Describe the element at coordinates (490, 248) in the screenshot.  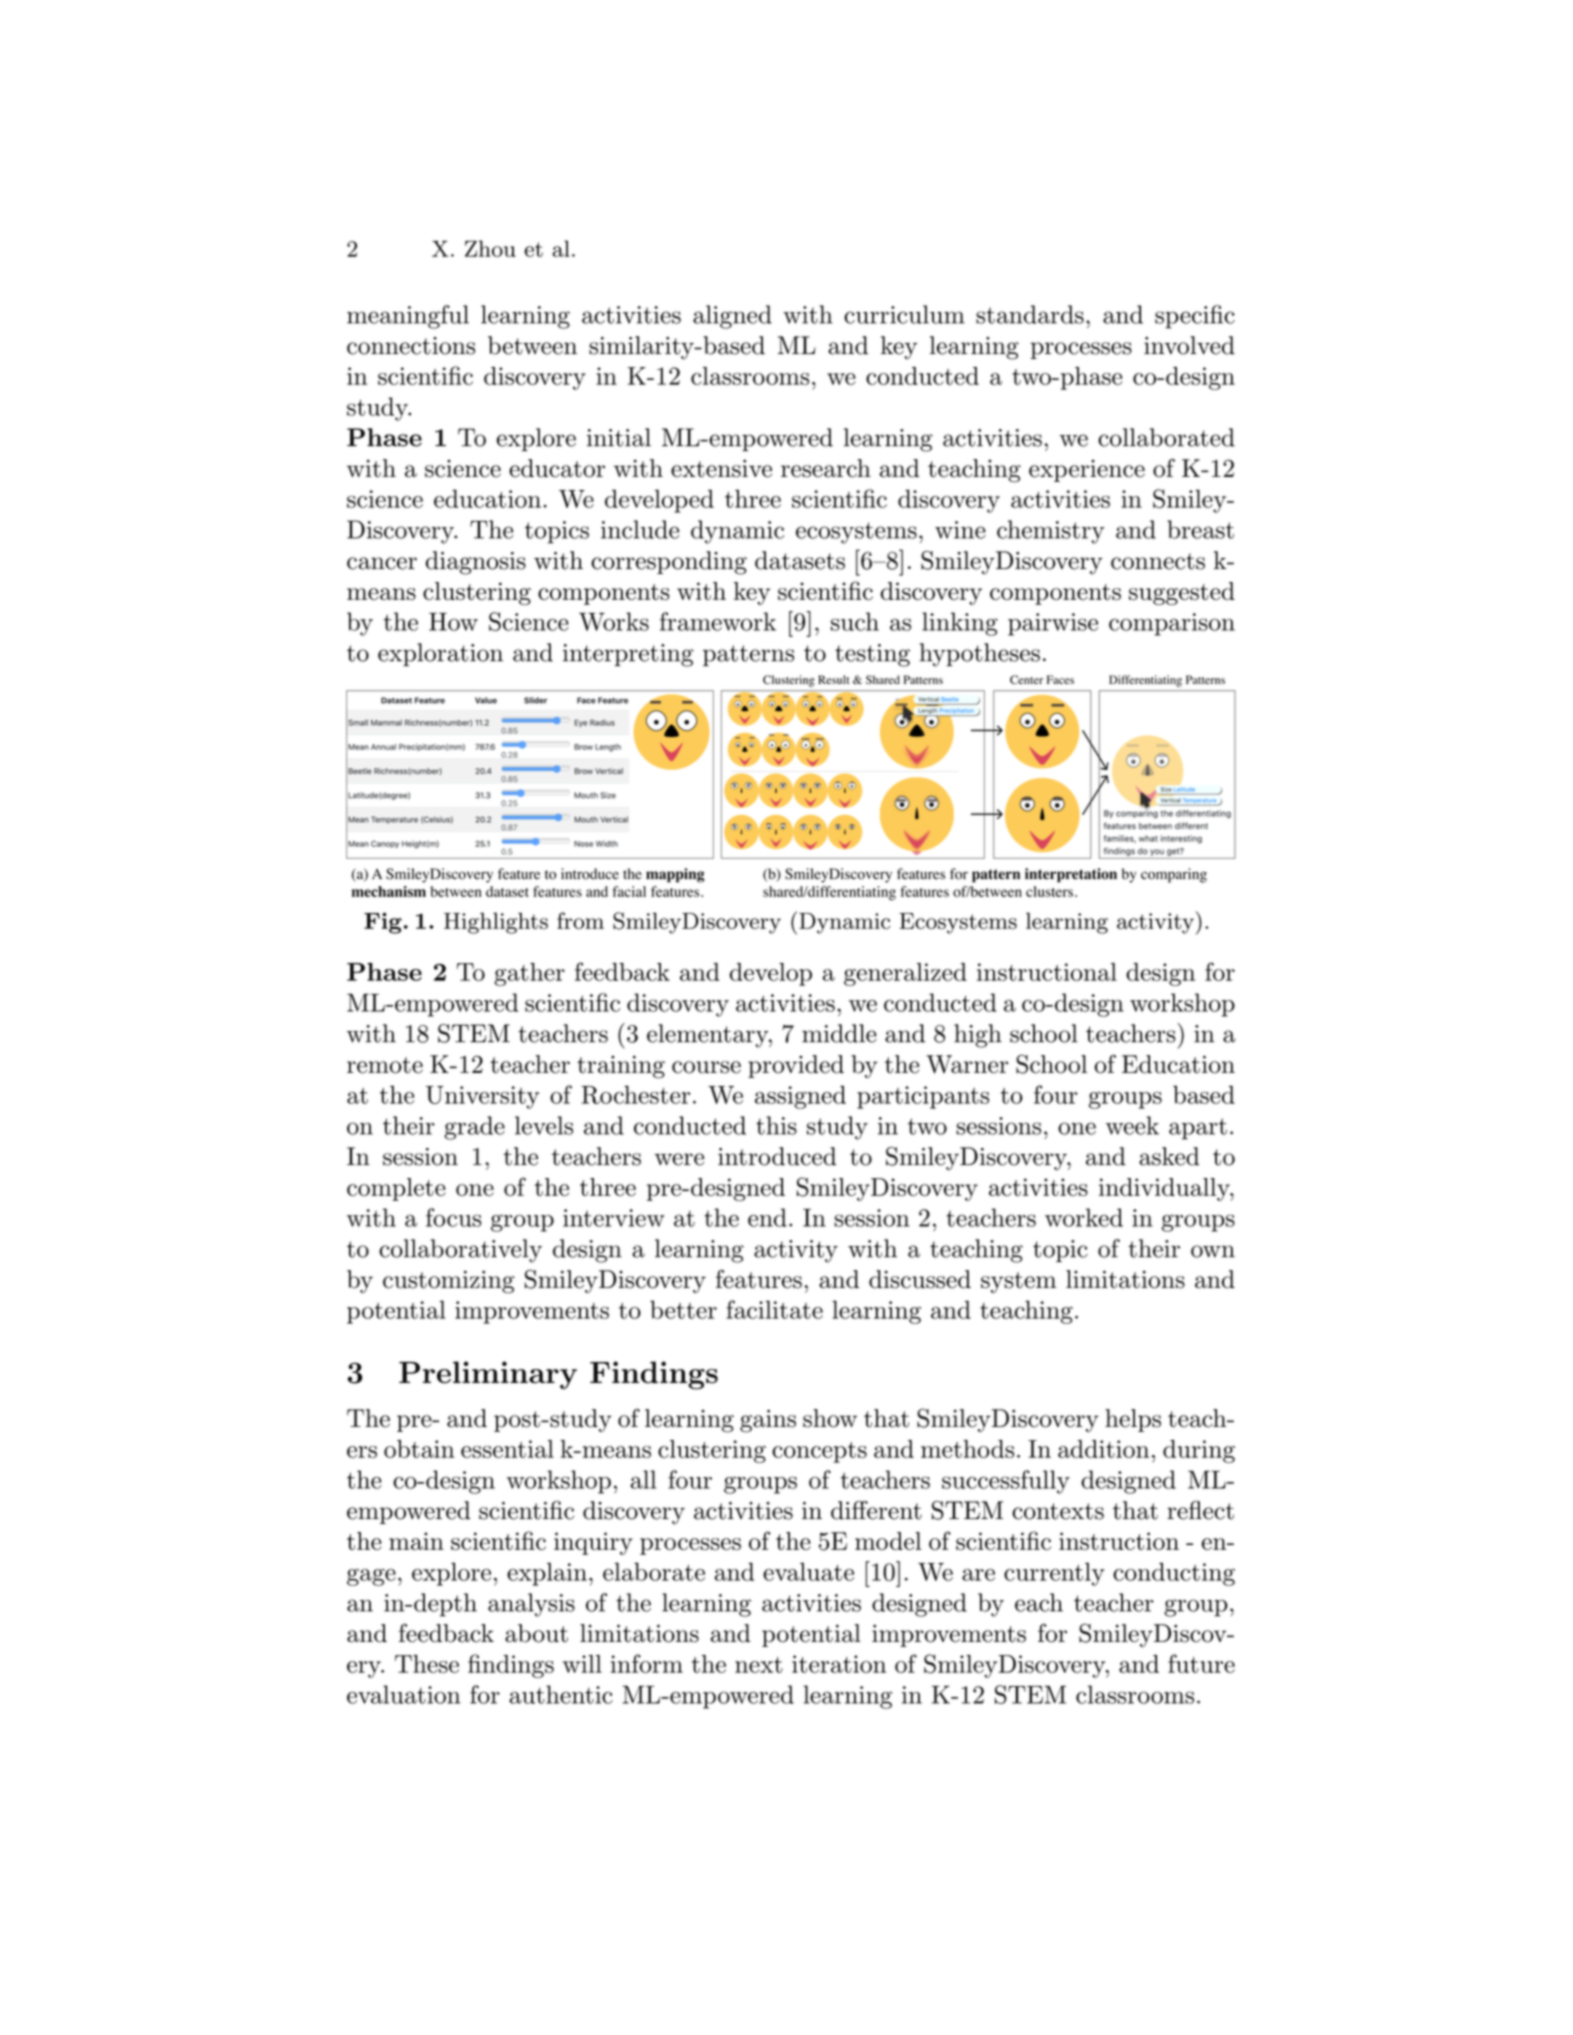
I see `Zhou` at that location.
